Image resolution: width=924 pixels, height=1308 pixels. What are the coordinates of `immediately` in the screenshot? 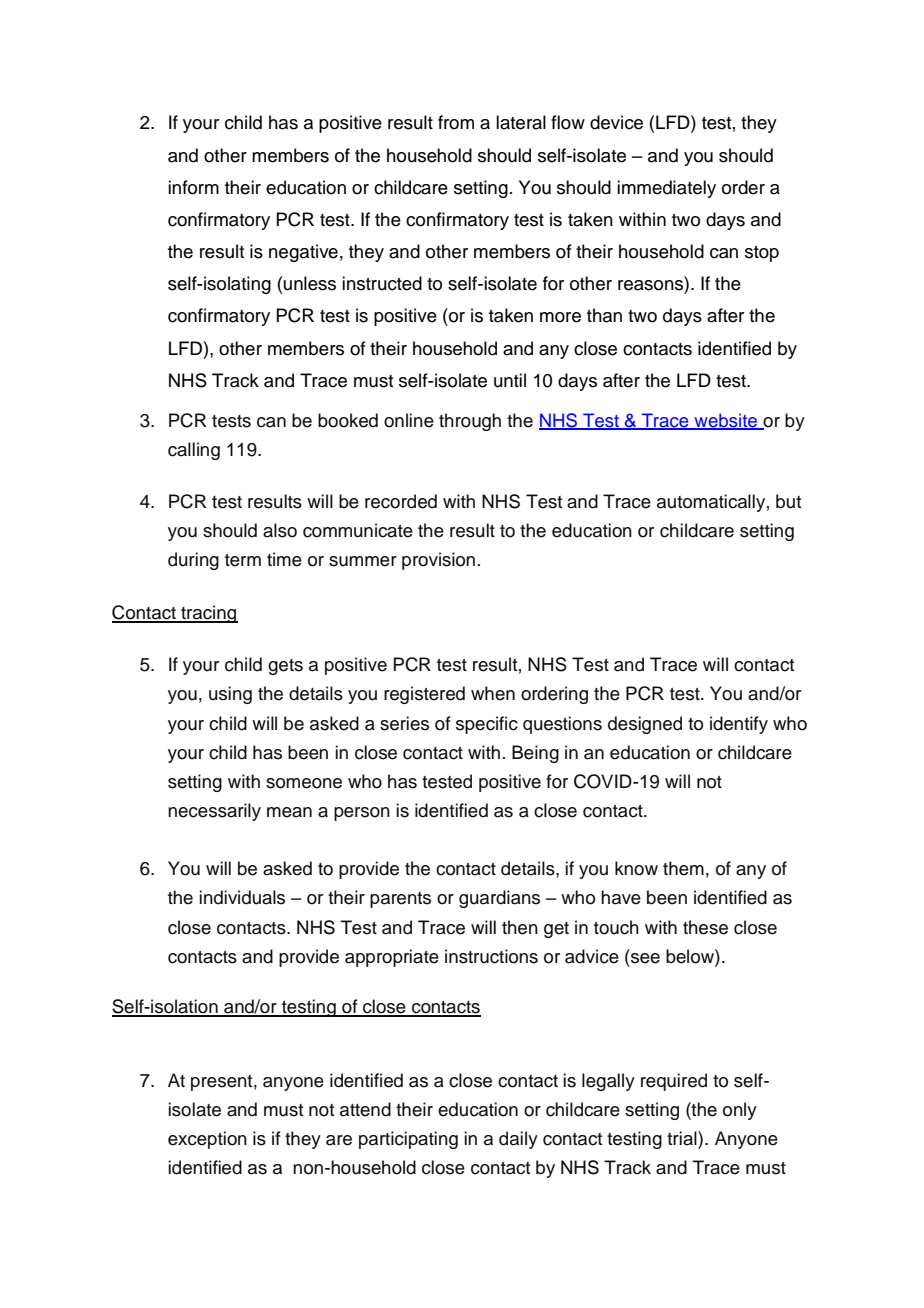 It's located at (666, 189).
